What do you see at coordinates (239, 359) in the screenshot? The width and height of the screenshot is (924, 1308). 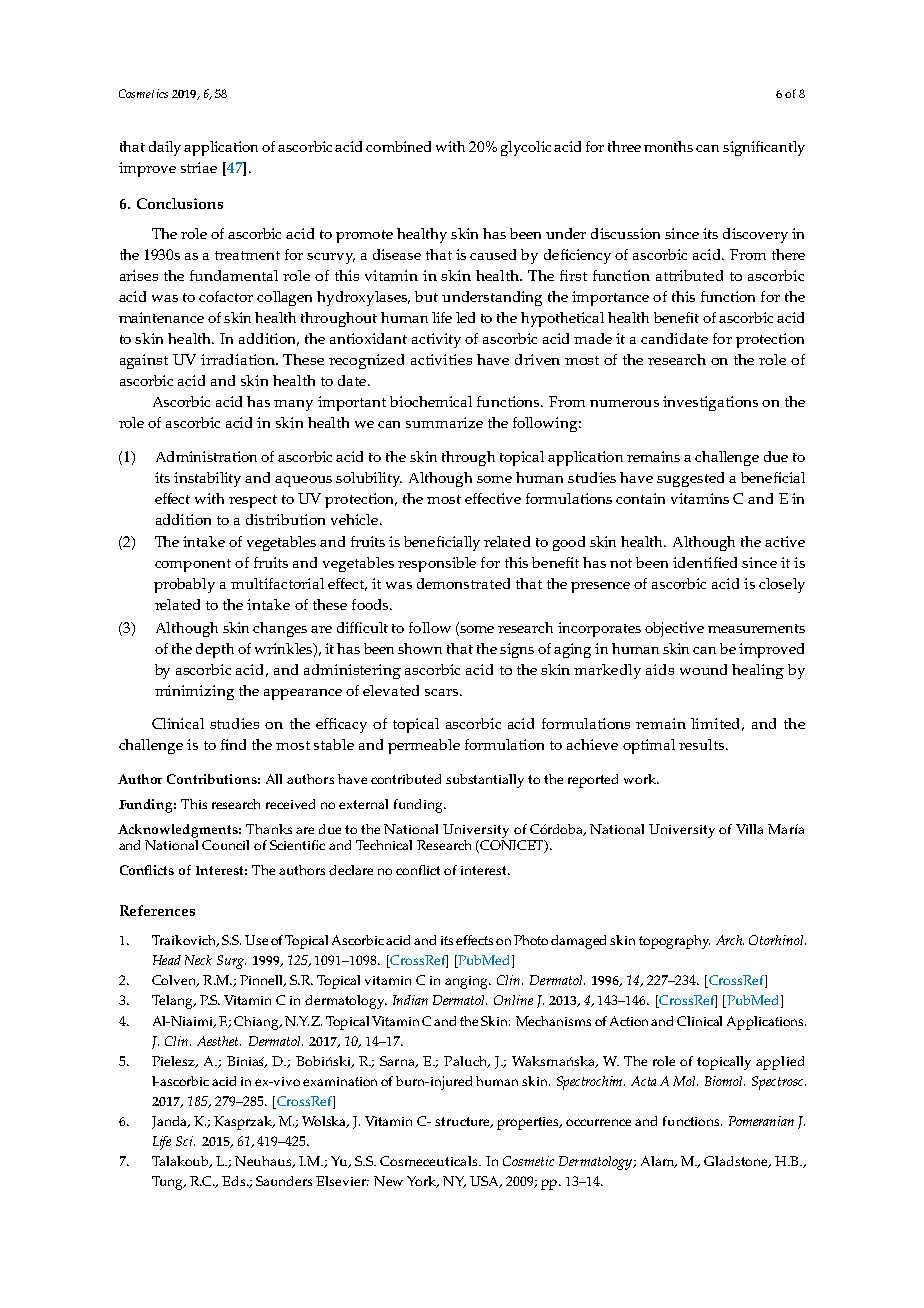 I see `irradiation` at bounding box center [239, 359].
